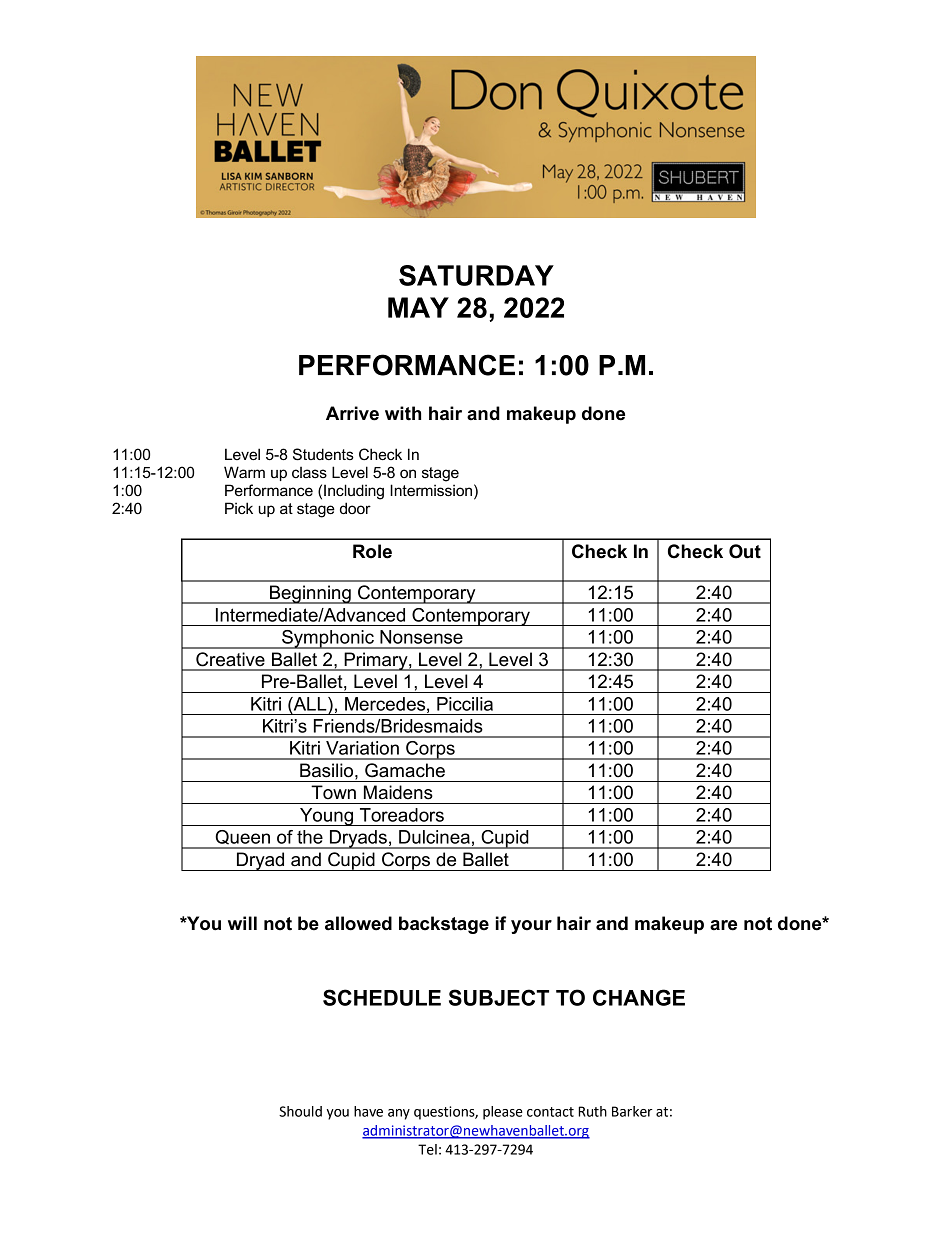 The image size is (952, 1233). Describe the element at coordinates (503, 1113) in the page. I see `please` at that location.
